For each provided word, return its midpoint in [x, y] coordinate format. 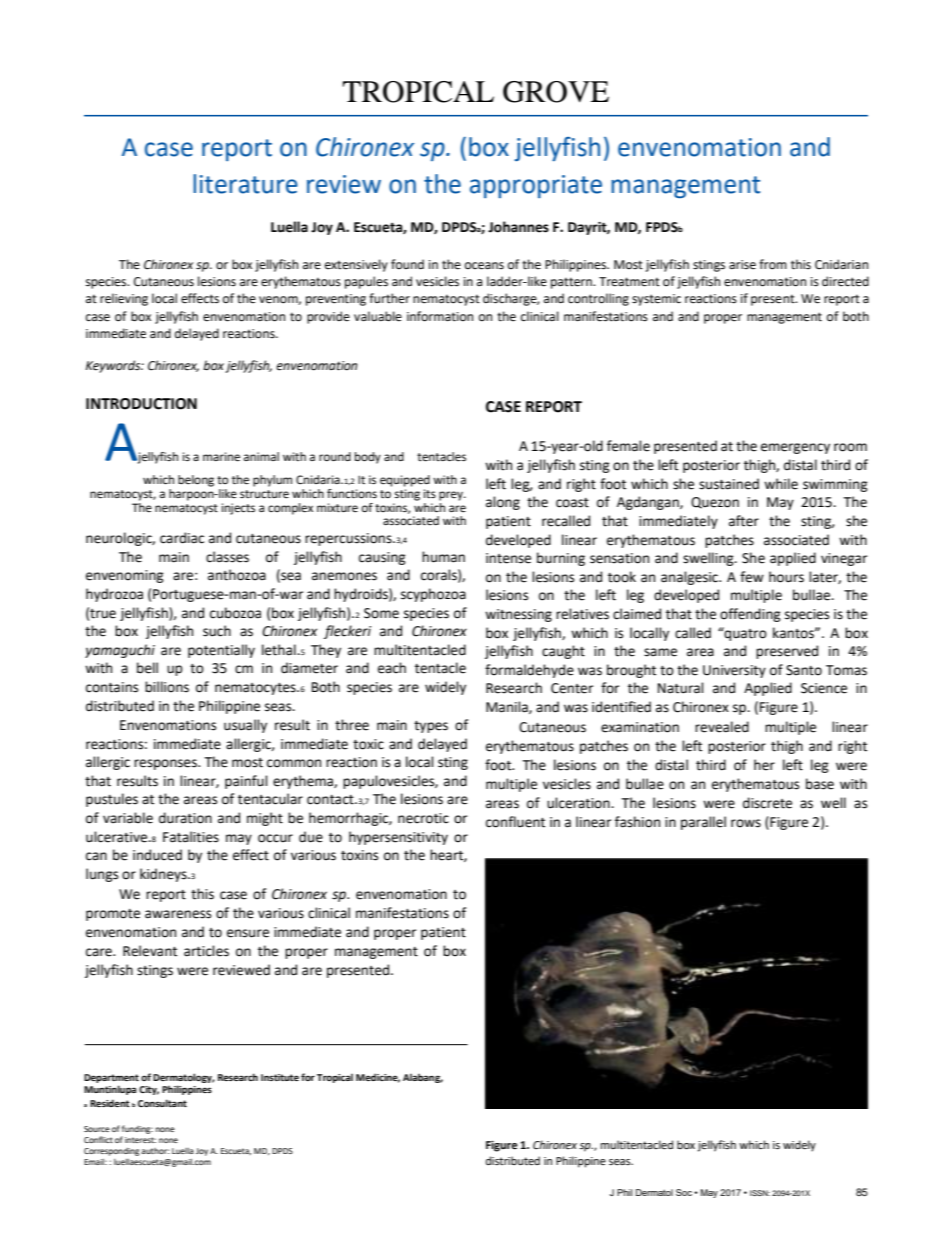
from [773, 264]
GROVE [556, 92]
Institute [280, 1077]
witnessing [518, 615]
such [217, 631]
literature [245, 184]
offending [750, 615]
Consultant [162, 1103]
